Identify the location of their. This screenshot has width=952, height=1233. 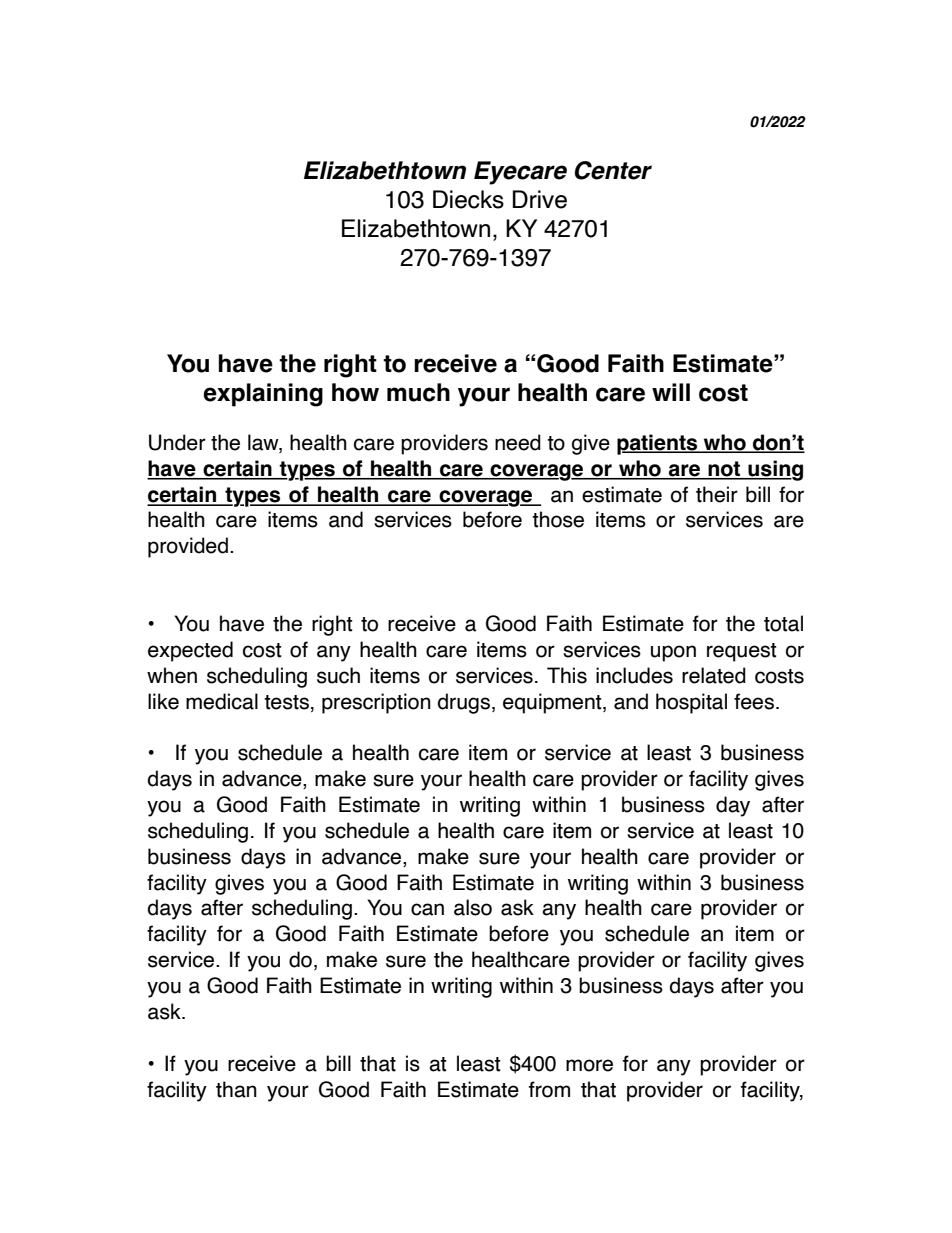
(717, 494).
